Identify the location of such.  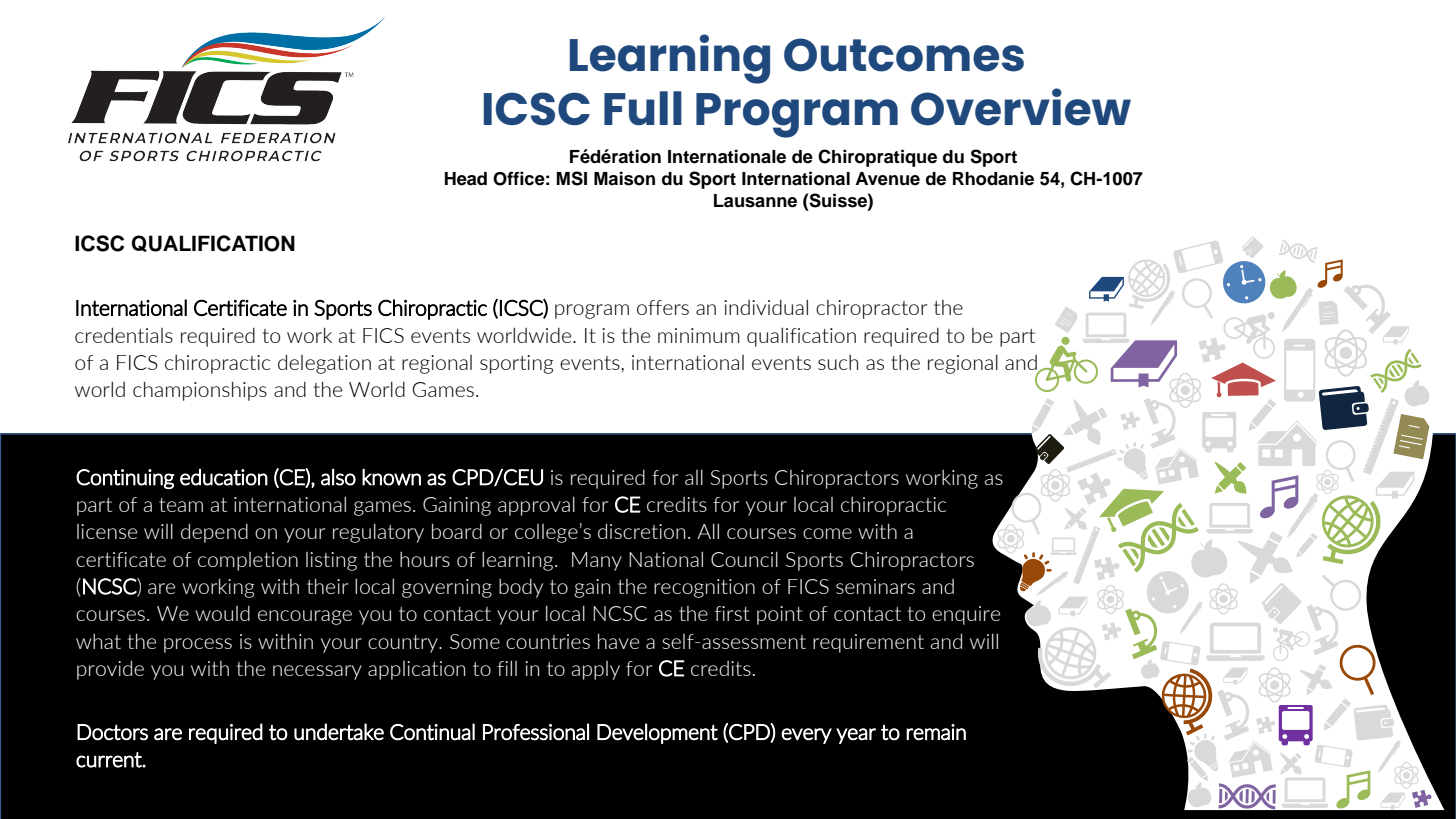
(838, 362).
